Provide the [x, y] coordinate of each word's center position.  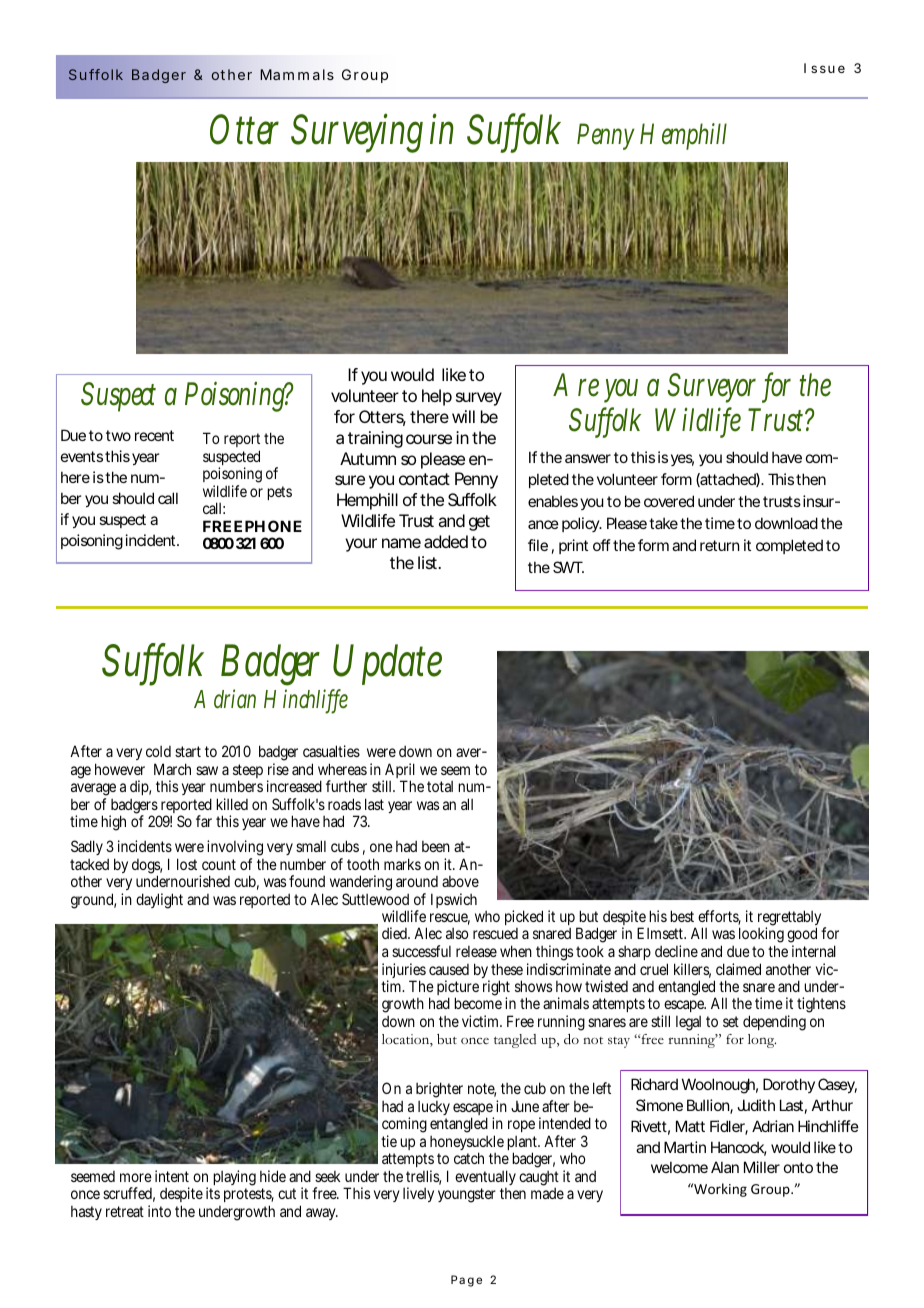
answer [588, 458]
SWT [567, 567]
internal [814, 951]
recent [154, 435]
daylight [159, 901]
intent [172, 1176]
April [399, 772]
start [188, 751]
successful [421, 951]
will [463, 416]
